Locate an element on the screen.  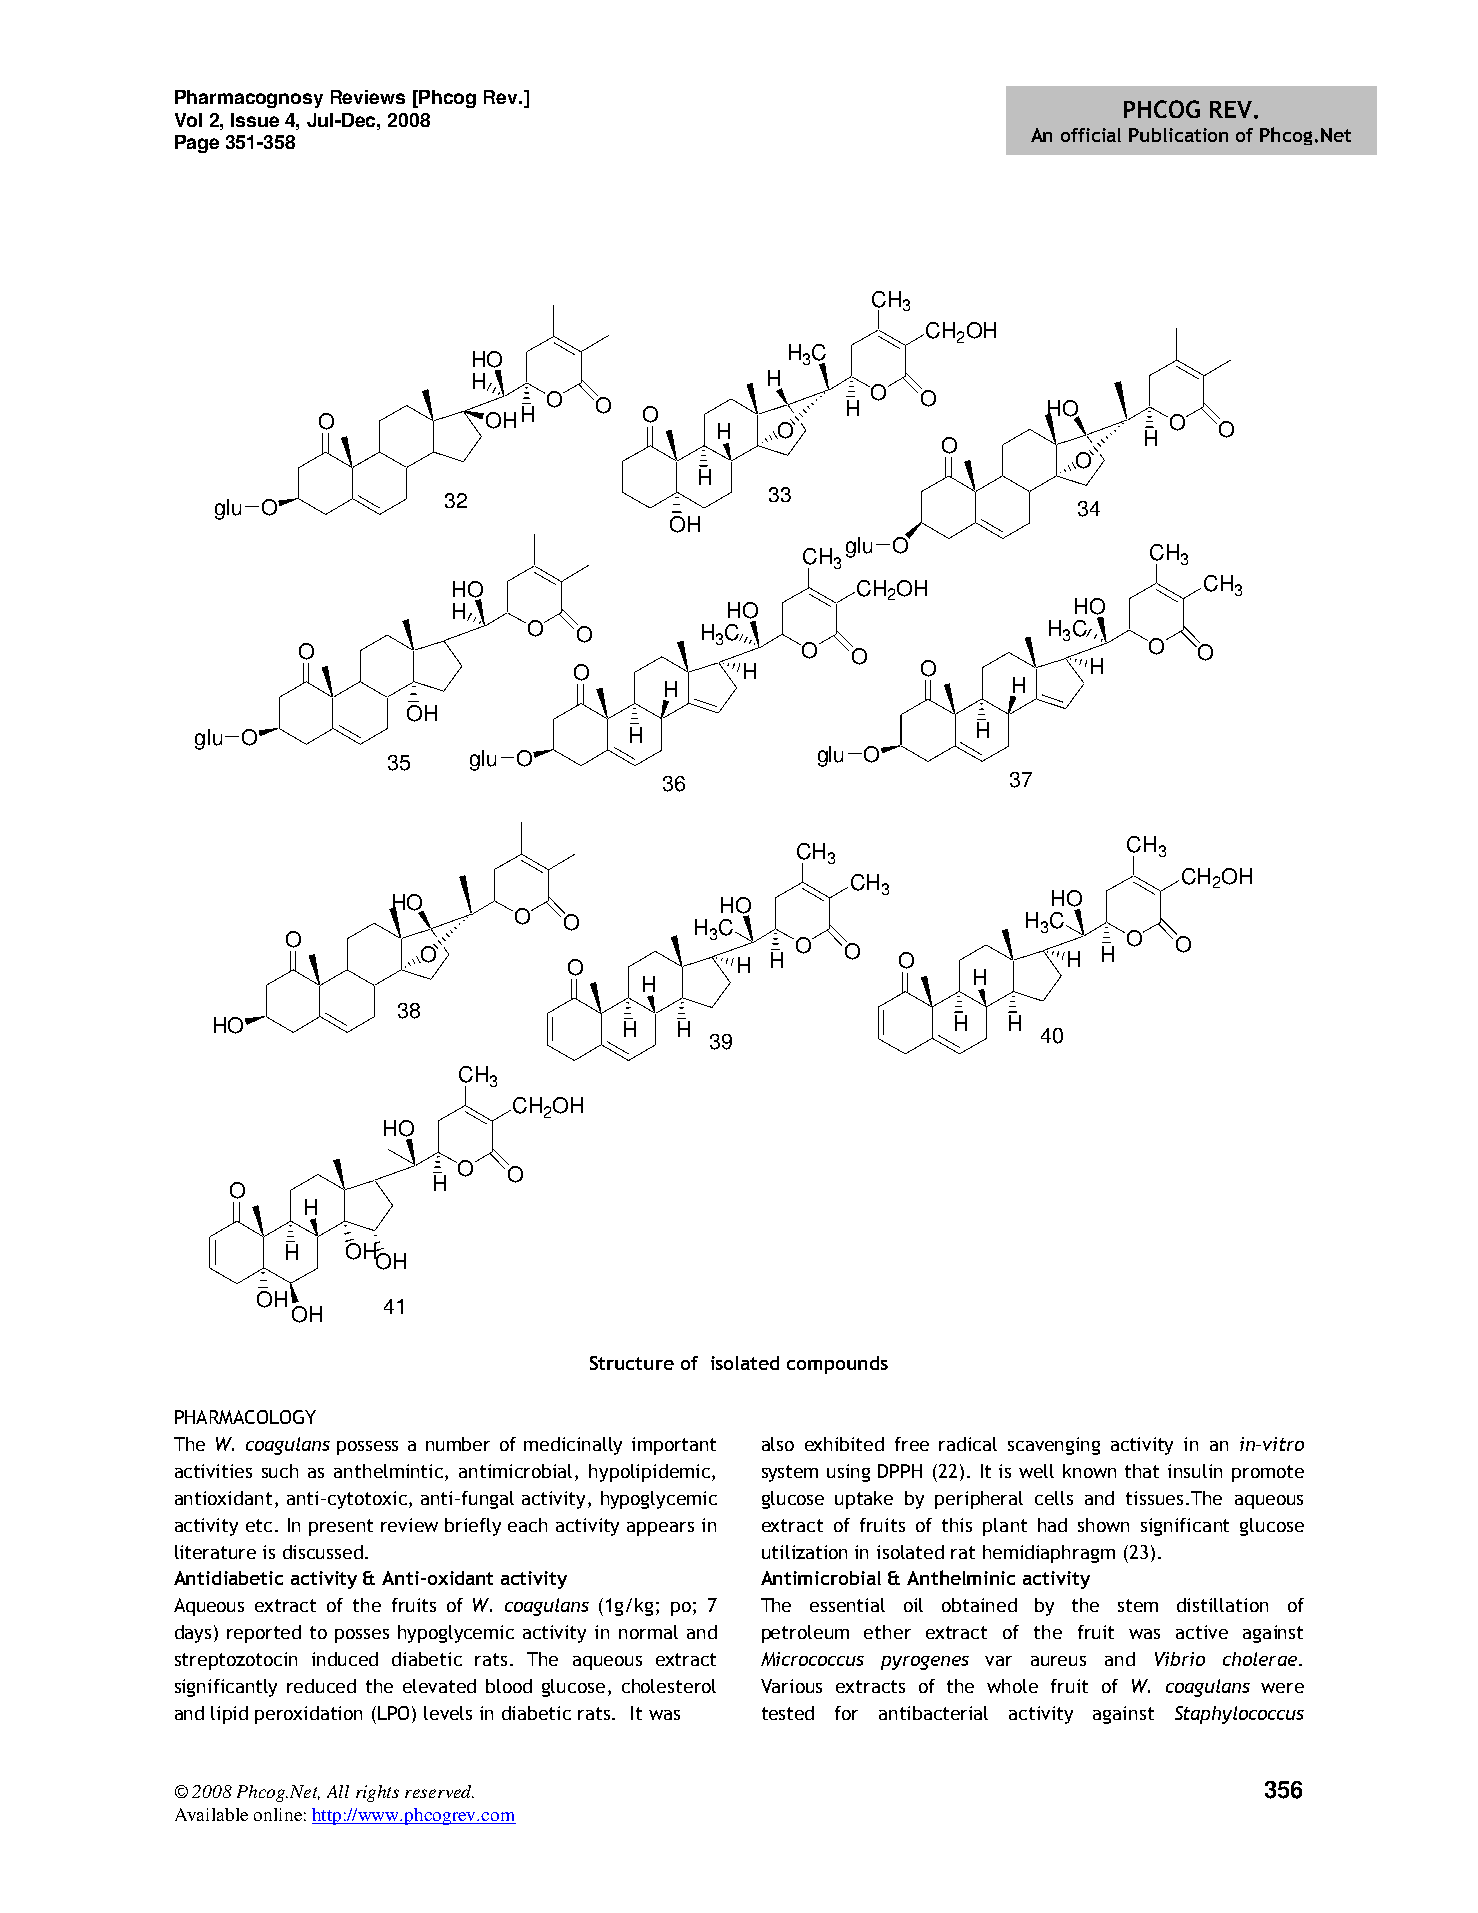
Page is located at coordinates (197, 144).
